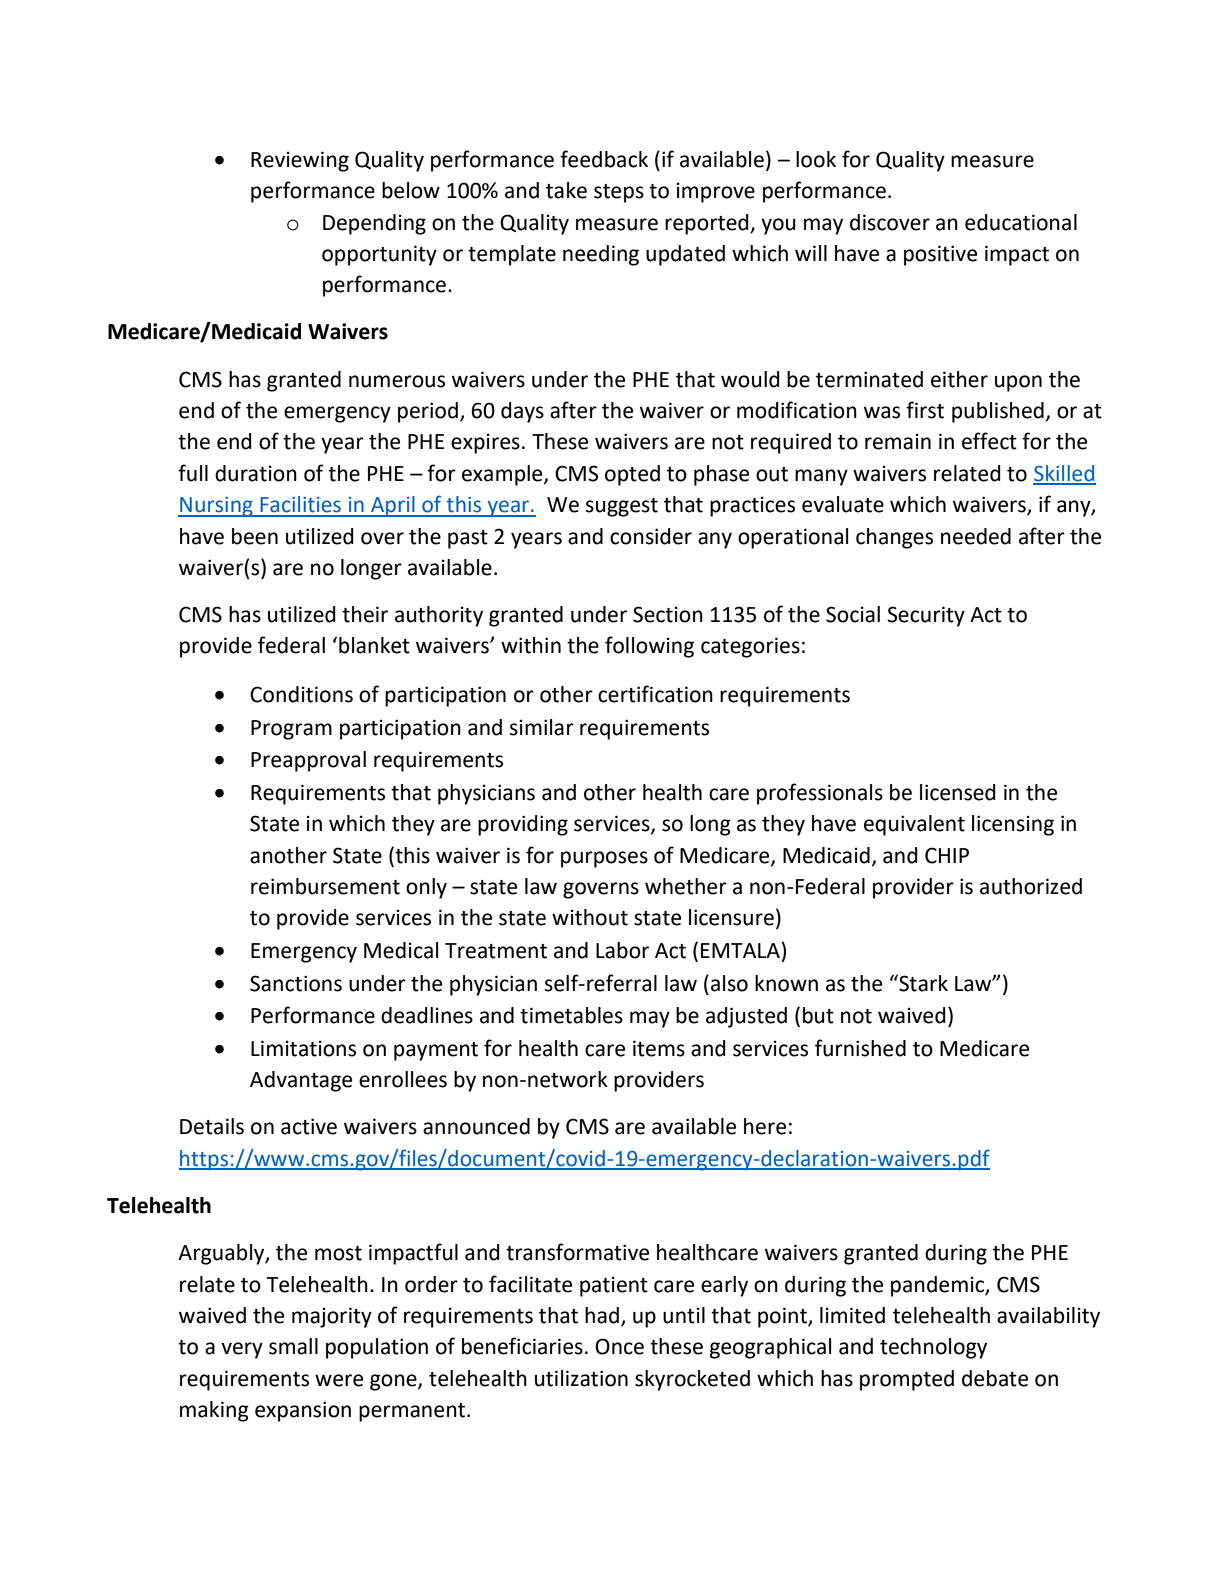  What do you see at coordinates (958, 792) in the screenshot?
I see `licensed` at bounding box center [958, 792].
